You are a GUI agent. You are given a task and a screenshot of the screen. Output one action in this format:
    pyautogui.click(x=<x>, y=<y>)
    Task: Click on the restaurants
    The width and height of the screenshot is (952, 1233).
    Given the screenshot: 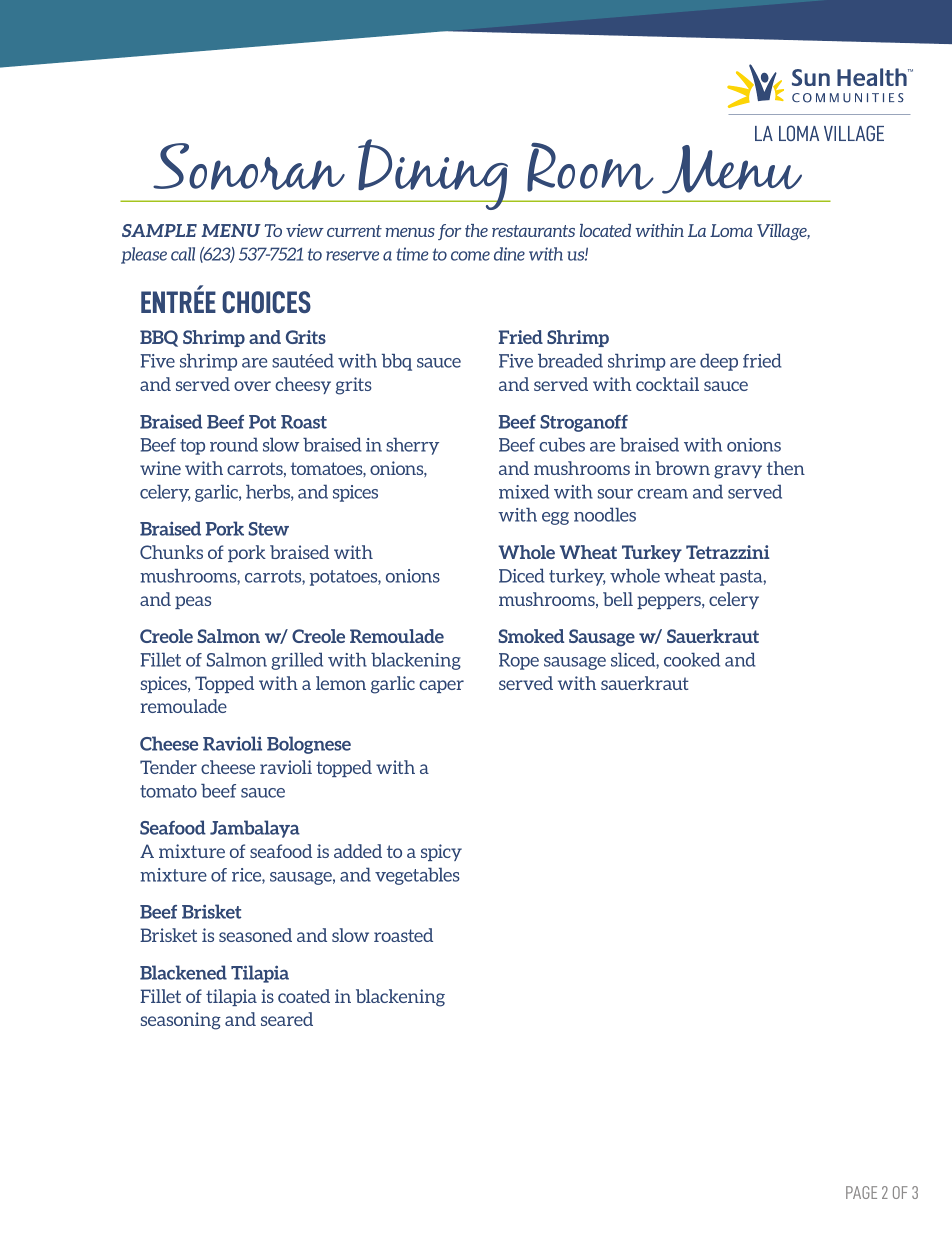 What is the action you would take?
    pyautogui.click(x=533, y=231)
